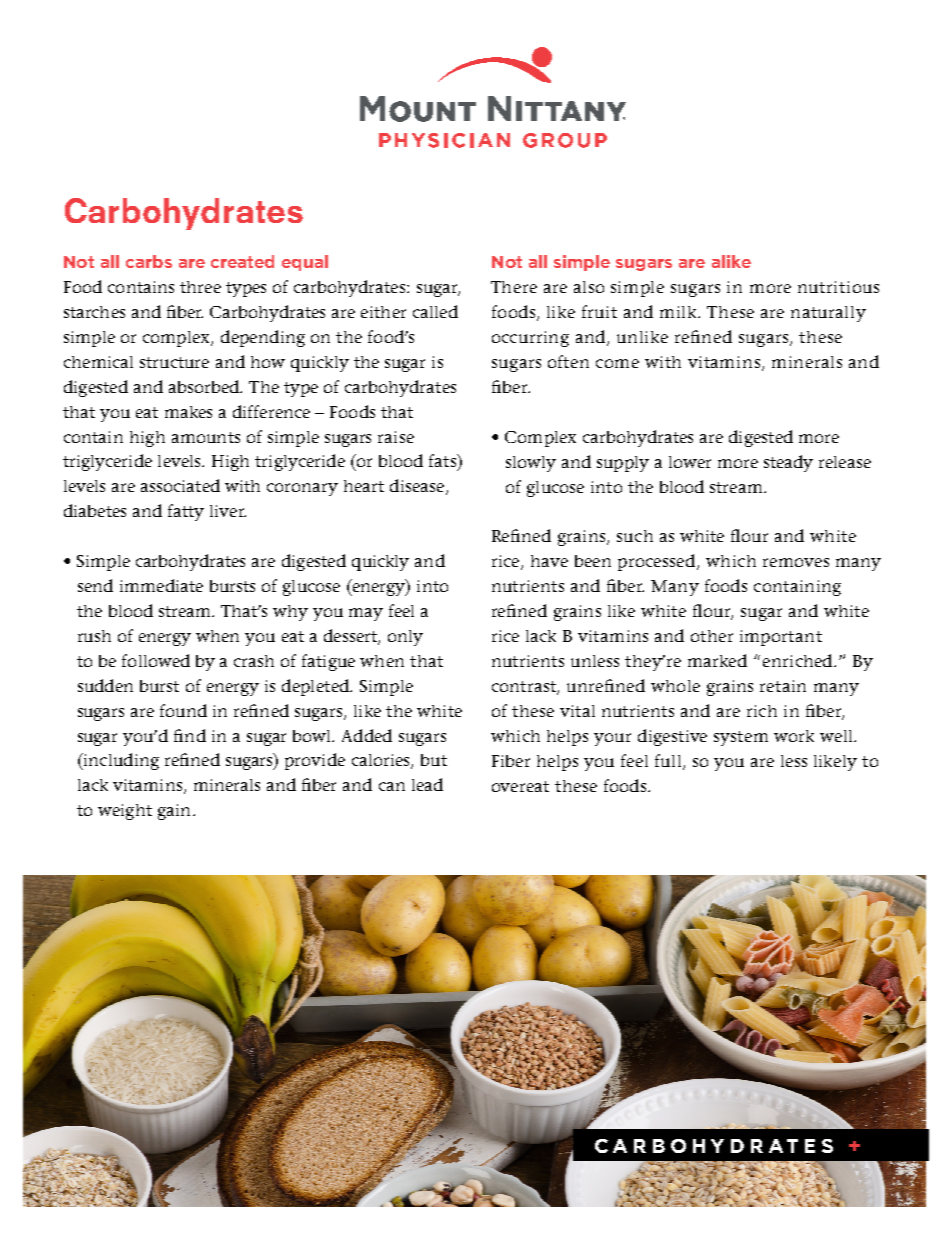  Describe the element at coordinates (176, 812) in the screenshot. I see `gain` at that location.
